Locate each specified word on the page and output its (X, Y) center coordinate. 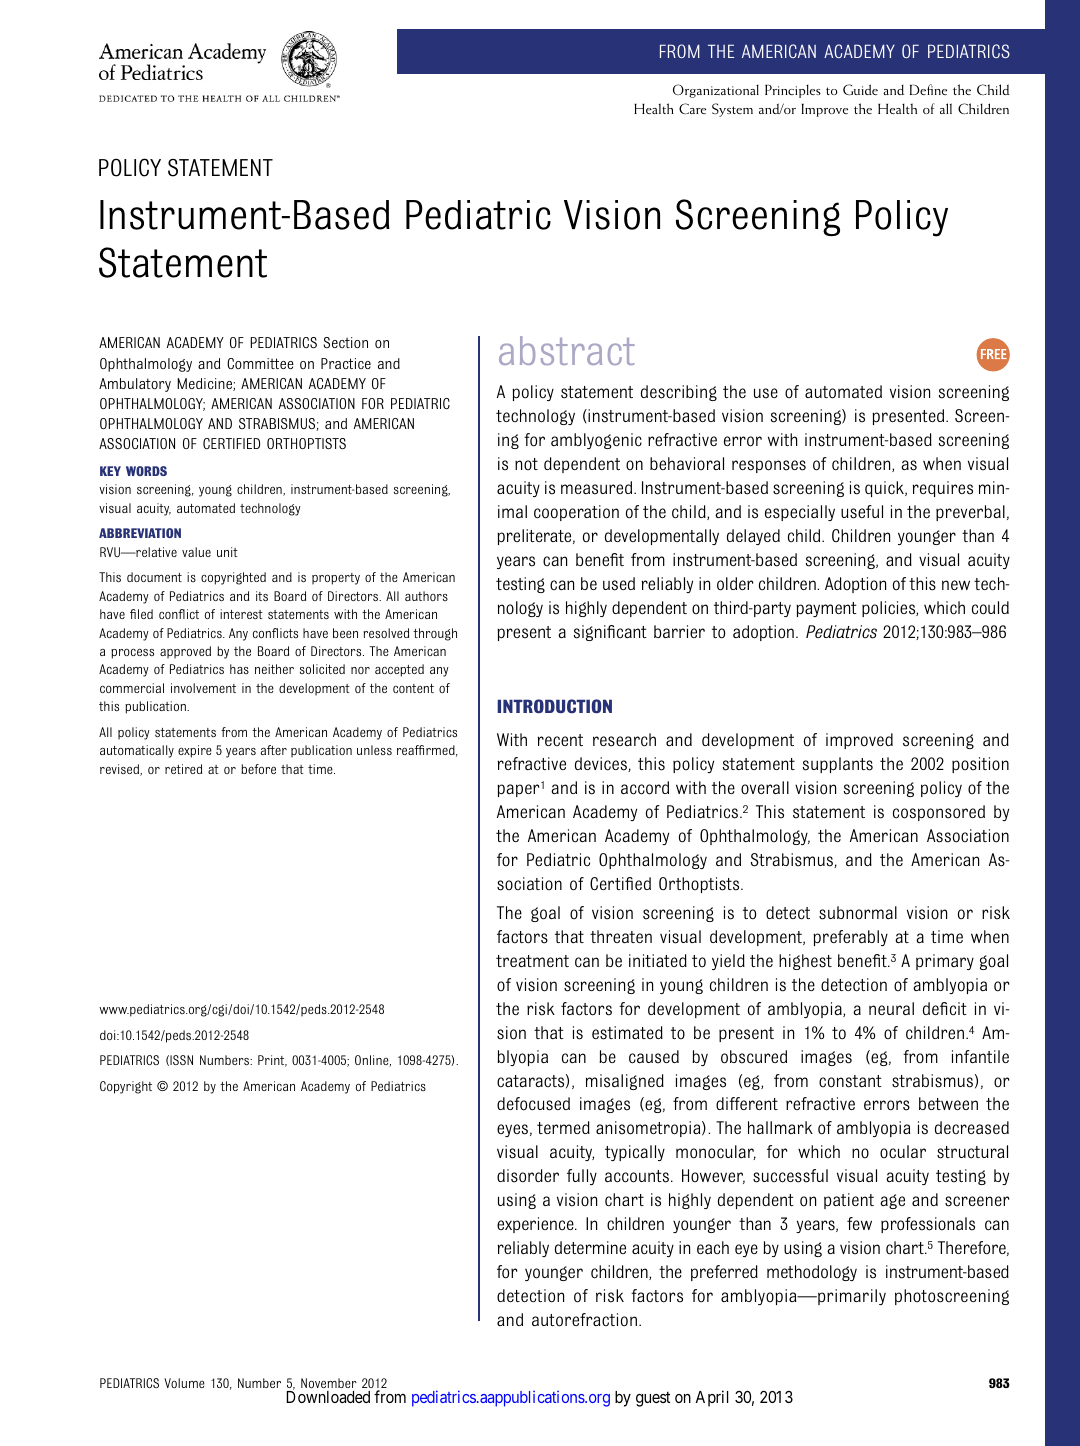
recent (560, 740)
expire (195, 751)
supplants (838, 765)
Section (345, 343)
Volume (184, 1383)
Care (692, 109)
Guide (860, 90)
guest (653, 1399)
